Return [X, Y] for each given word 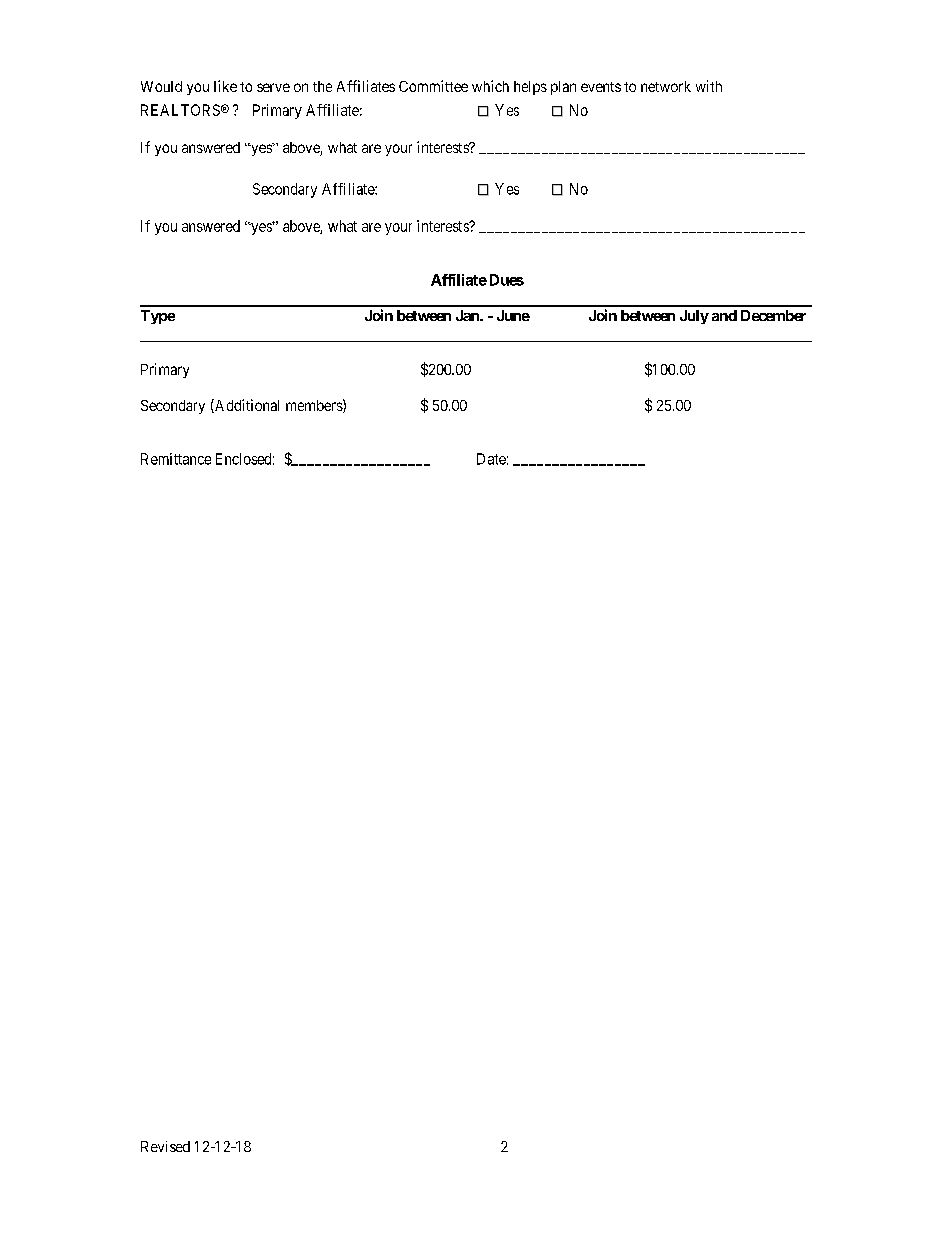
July [694, 317]
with [709, 86]
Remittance [176, 459]
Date [491, 459]
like [225, 86]
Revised [165, 1146]
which [490, 86]
